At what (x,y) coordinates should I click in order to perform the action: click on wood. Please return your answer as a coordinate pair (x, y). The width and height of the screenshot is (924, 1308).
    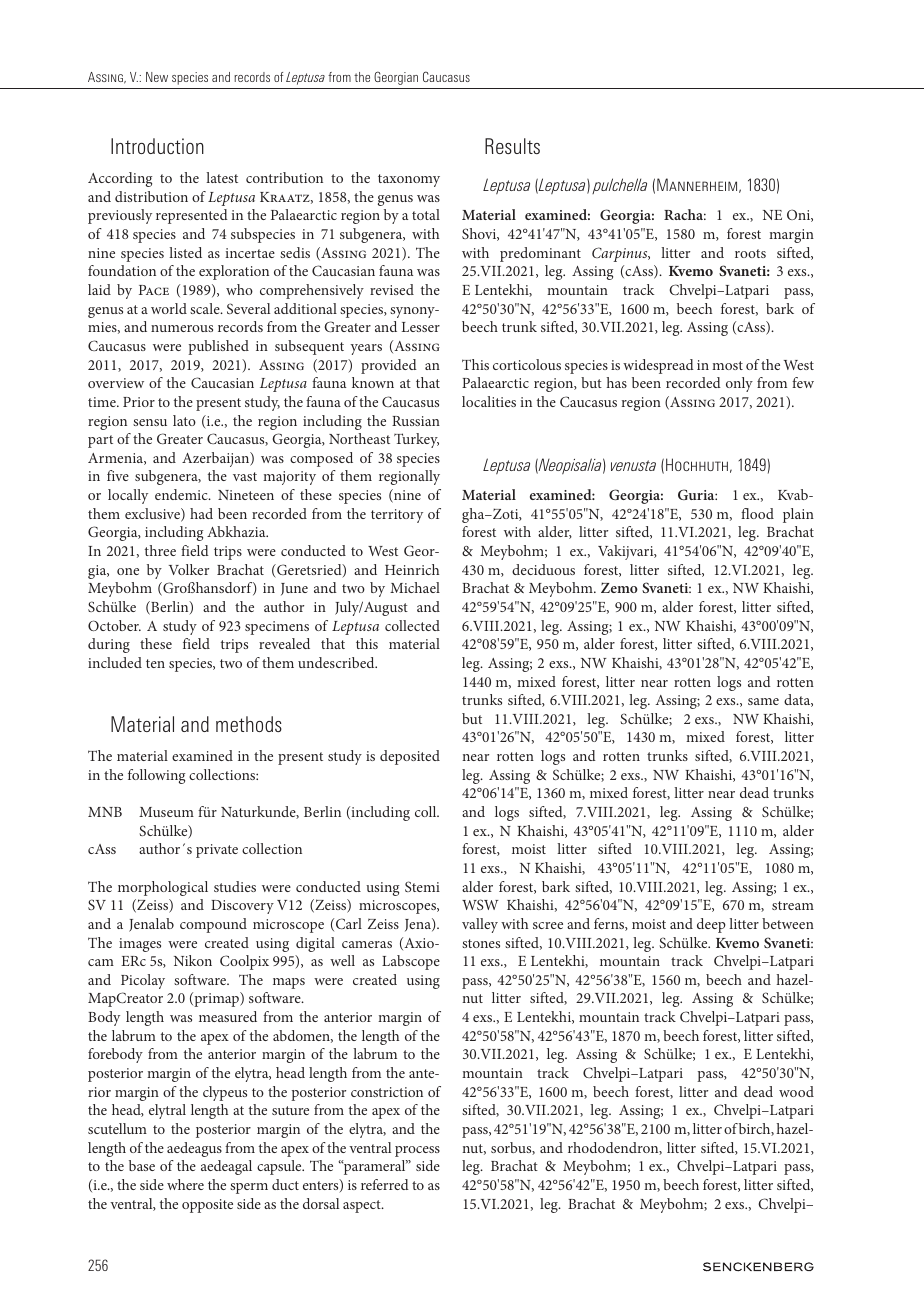
    Looking at the image, I should click on (796, 1091).
